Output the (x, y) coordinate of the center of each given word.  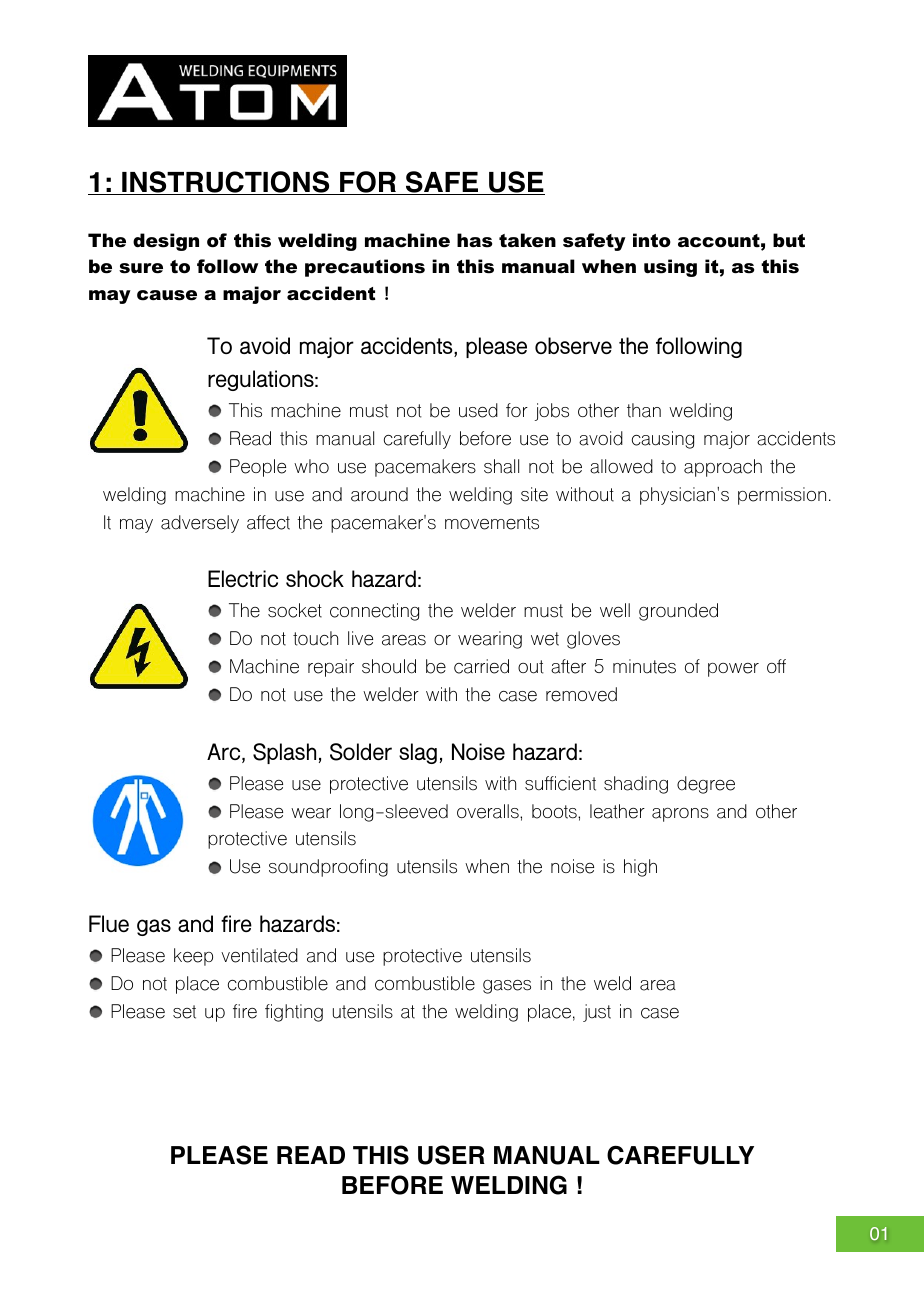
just (597, 1013)
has (474, 240)
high (640, 868)
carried (481, 666)
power (733, 670)
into (652, 240)
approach (723, 468)
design (166, 242)
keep (193, 957)
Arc (225, 753)
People (258, 468)
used (478, 410)
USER (451, 1155)
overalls (489, 811)
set (184, 1012)
